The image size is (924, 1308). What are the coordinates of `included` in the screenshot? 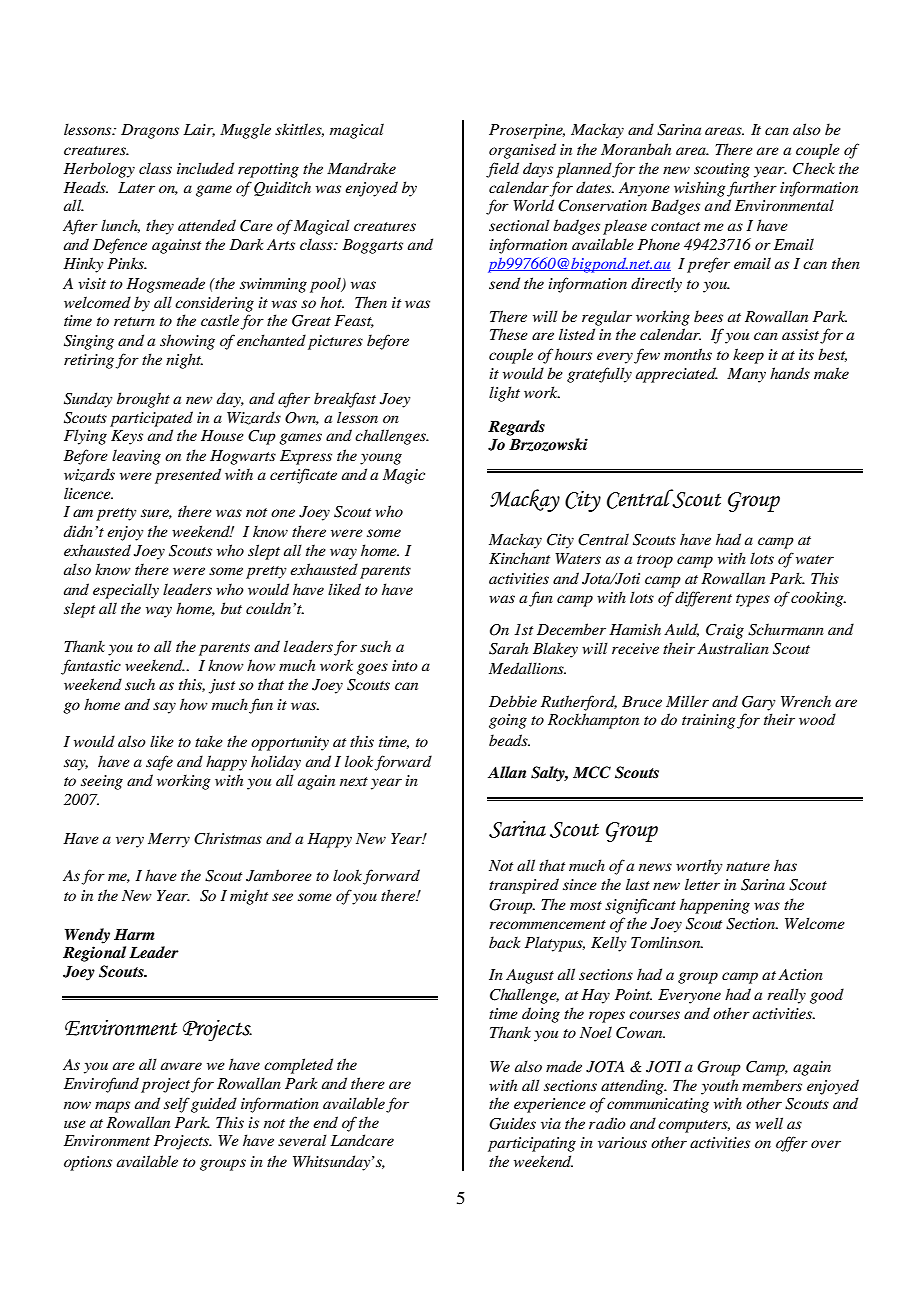 It's located at (205, 168).
